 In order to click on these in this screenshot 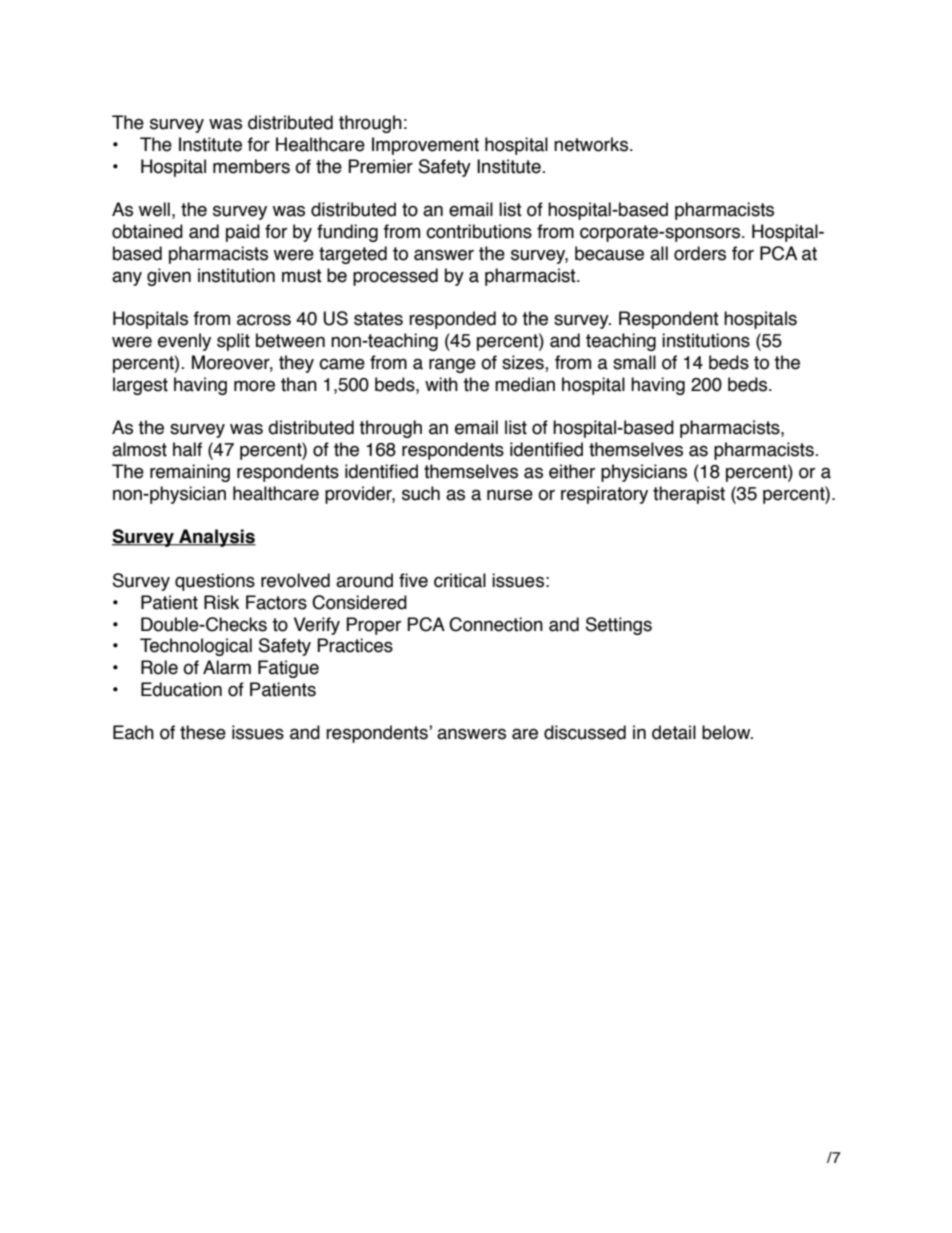, I will do `click(203, 732)`.
